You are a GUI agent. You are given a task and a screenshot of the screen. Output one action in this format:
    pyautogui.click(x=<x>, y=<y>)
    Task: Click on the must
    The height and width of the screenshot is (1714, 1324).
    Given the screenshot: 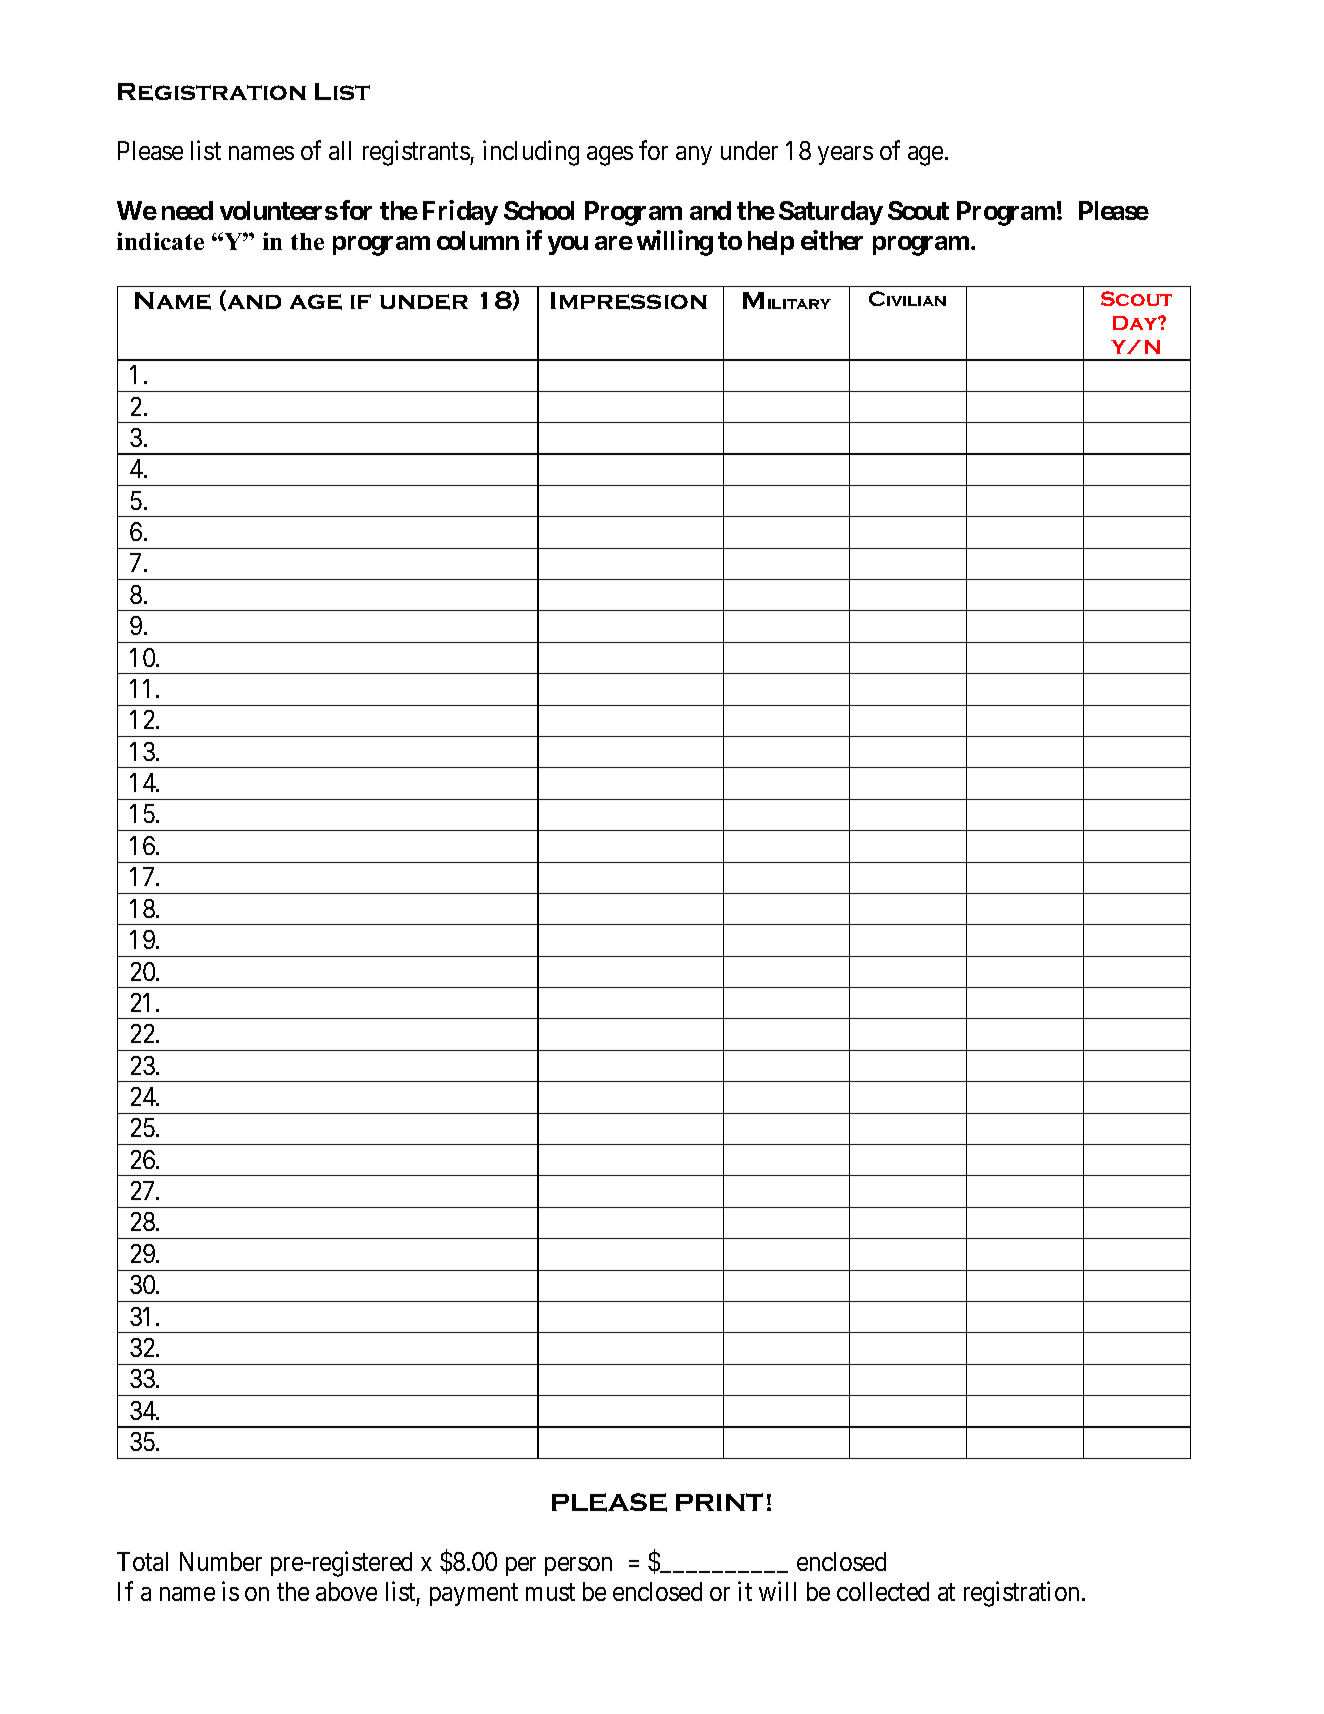 What is the action you would take?
    pyautogui.click(x=550, y=1592)
